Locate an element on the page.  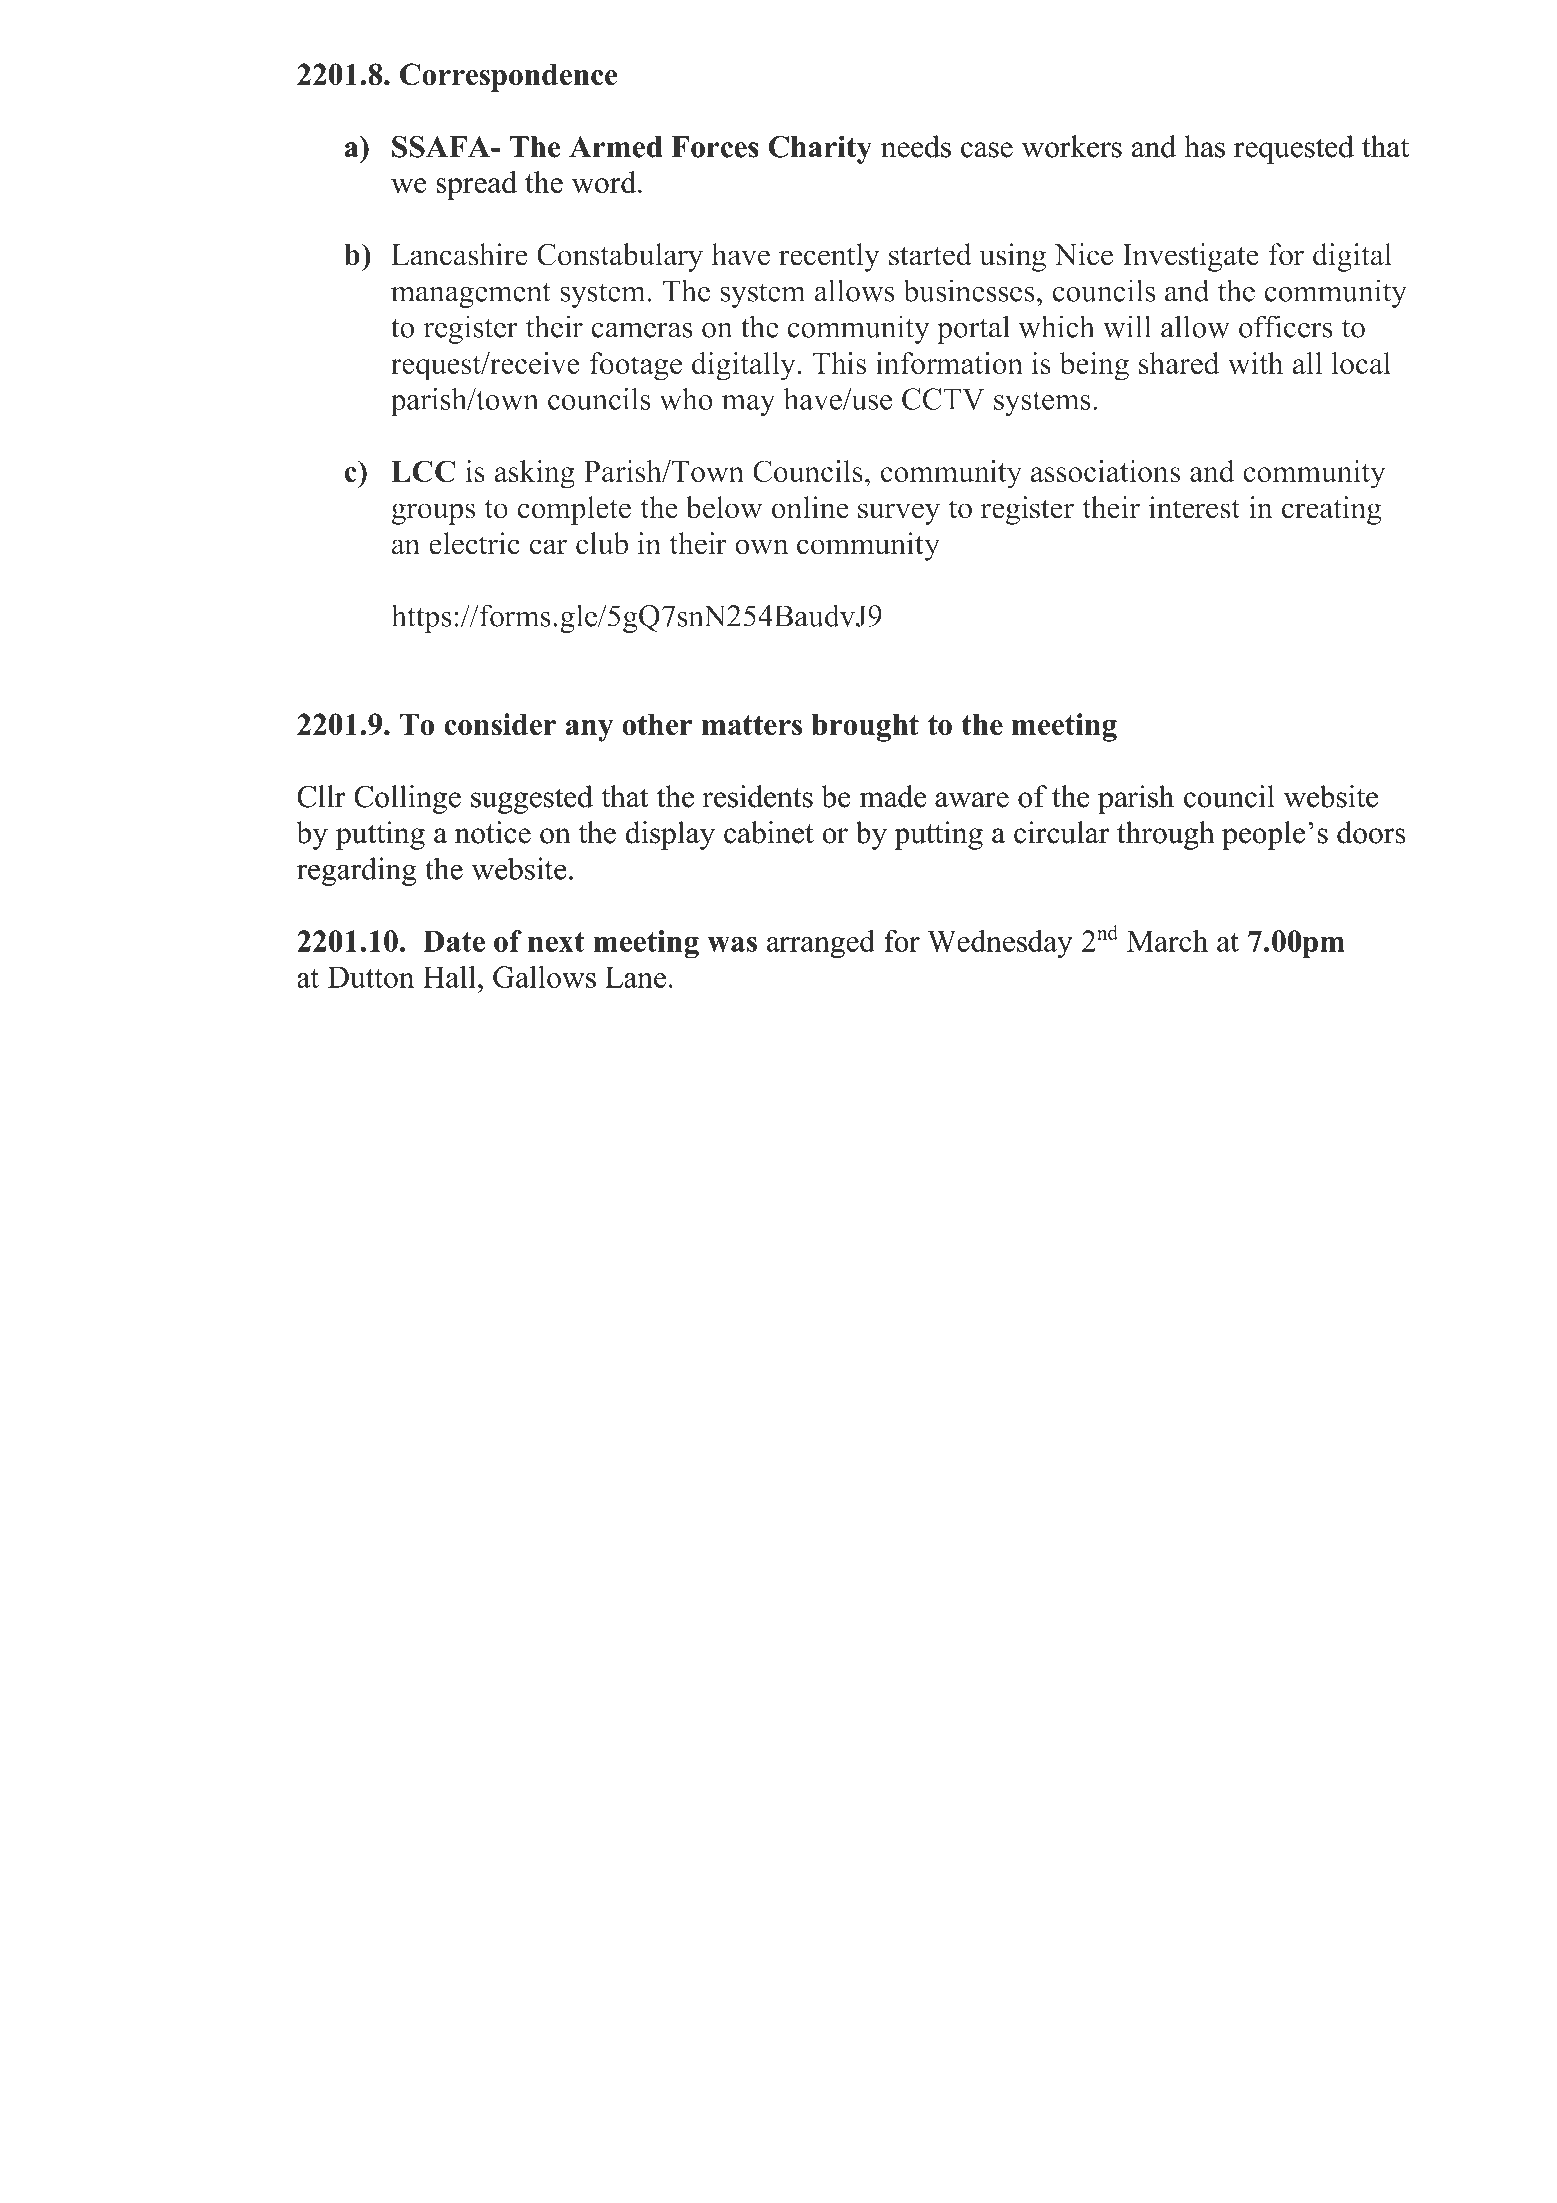
survey is located at coordinates (899, 514).
